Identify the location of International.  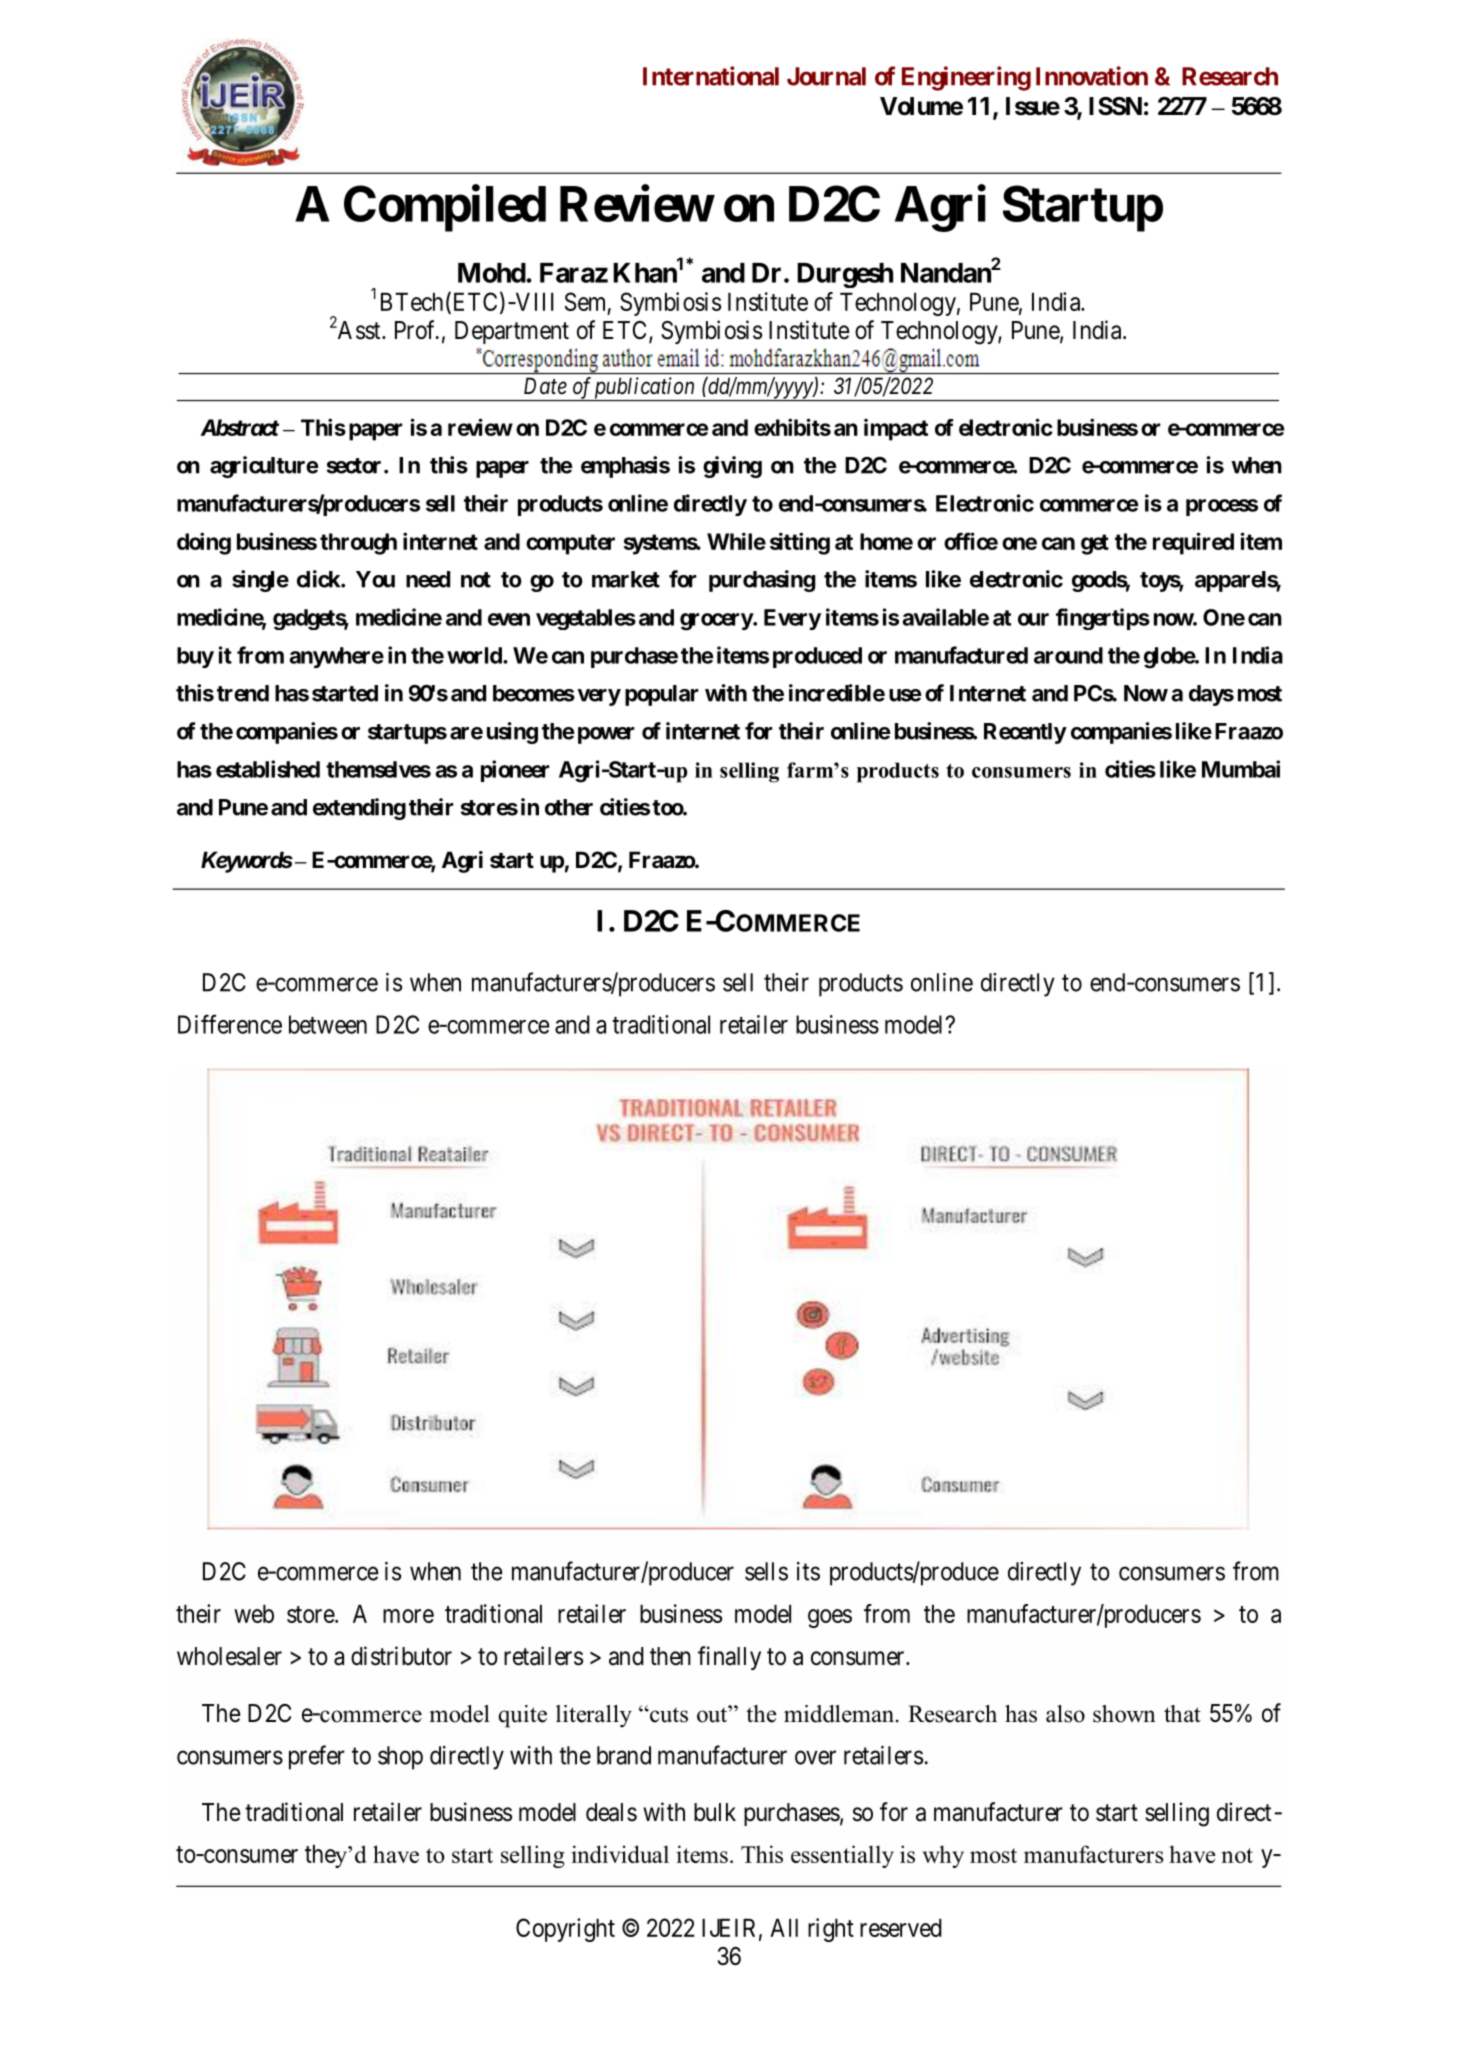
(711, 76).
